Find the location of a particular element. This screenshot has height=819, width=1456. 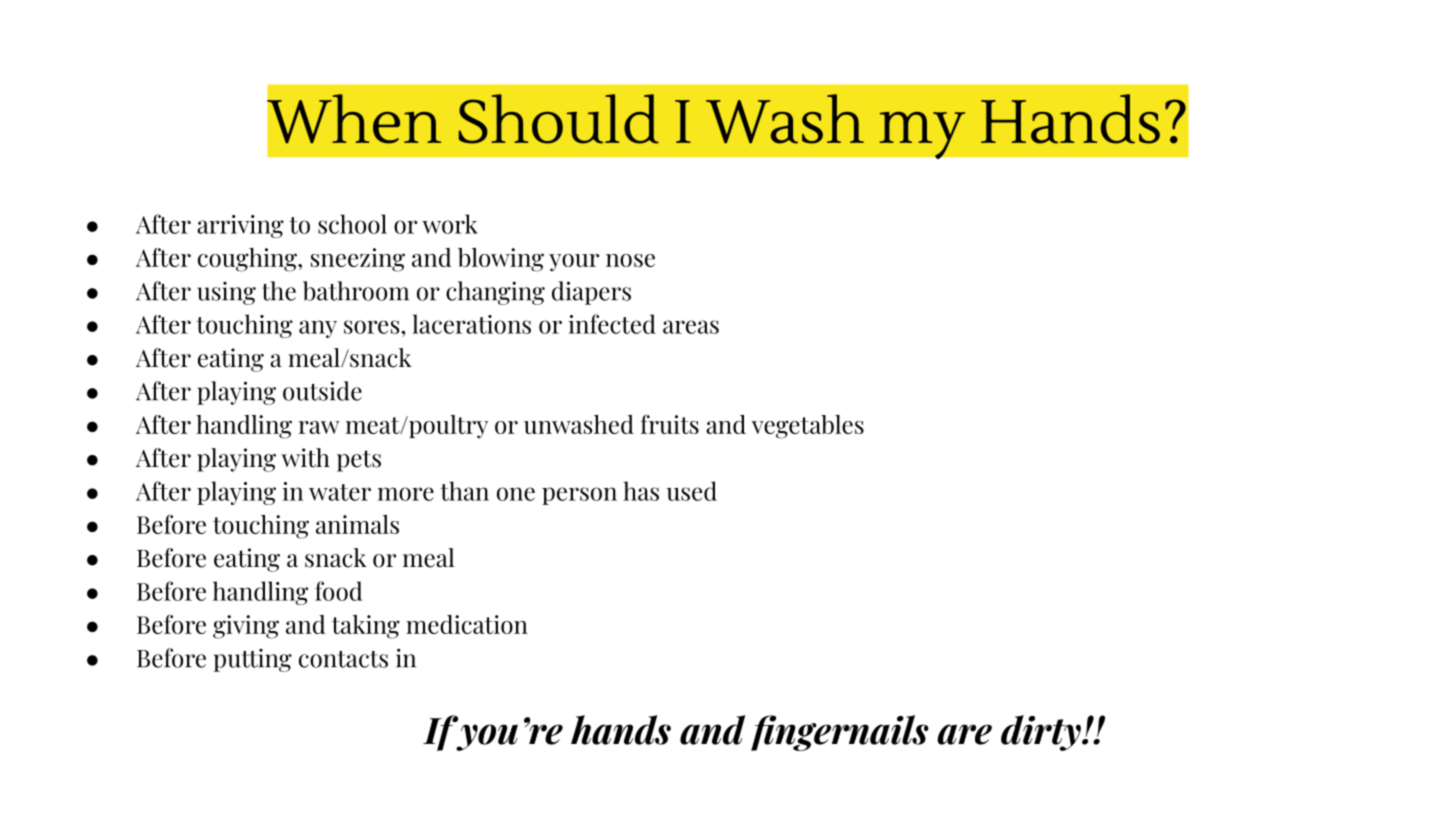

infected is located at coordinates (612, 324).
